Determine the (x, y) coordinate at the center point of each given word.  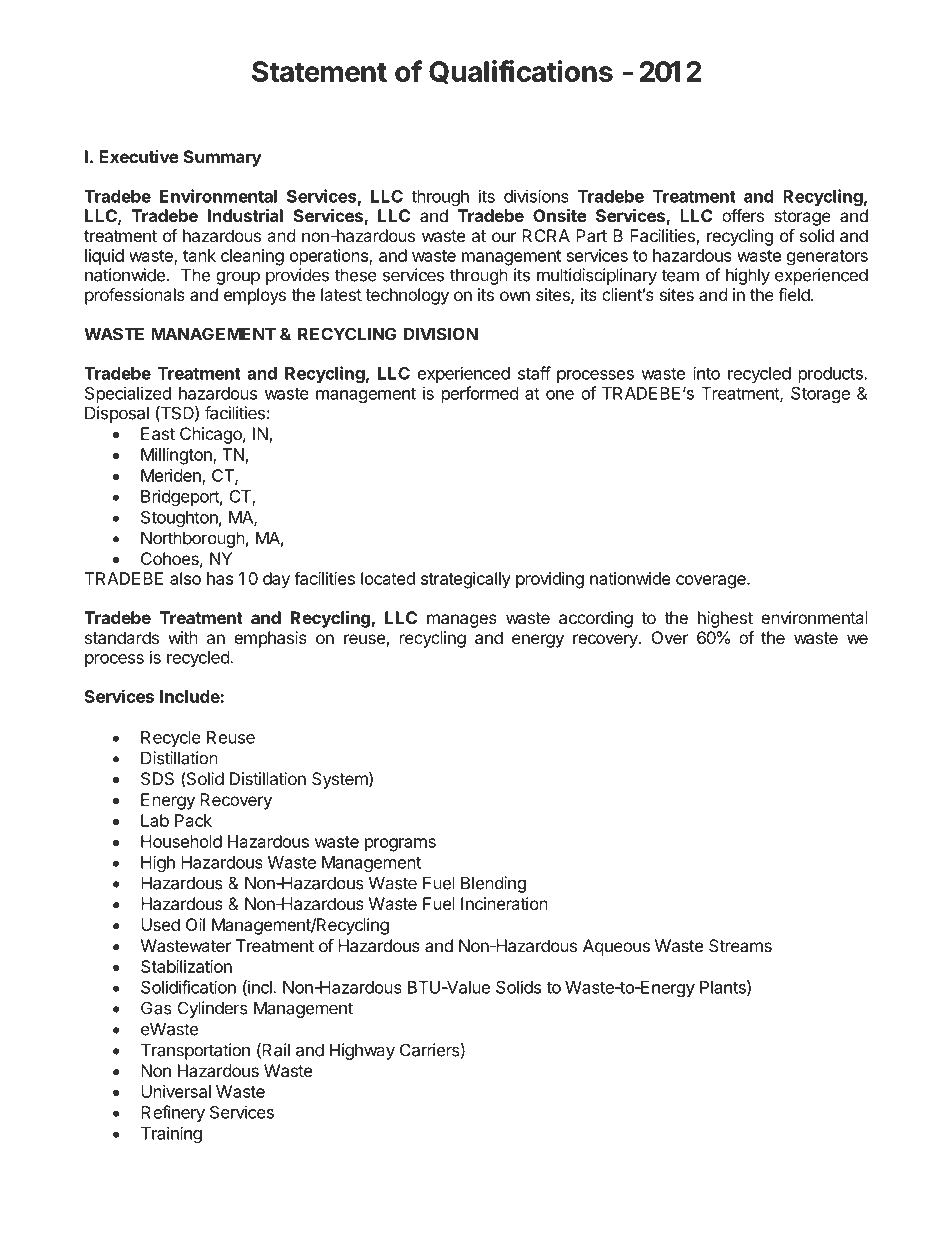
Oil (195, 924)
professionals (135, 296)
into (706, 373)
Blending (493, 884)
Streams (740, 945)
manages (462, 621)
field (795, 294)
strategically (466, 580)
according (596, 619)
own (515, 296)
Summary (223, 158)
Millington (177, 456)
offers (743, 215)
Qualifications (521, 72)
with (183, 637)
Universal (176, 1091)
